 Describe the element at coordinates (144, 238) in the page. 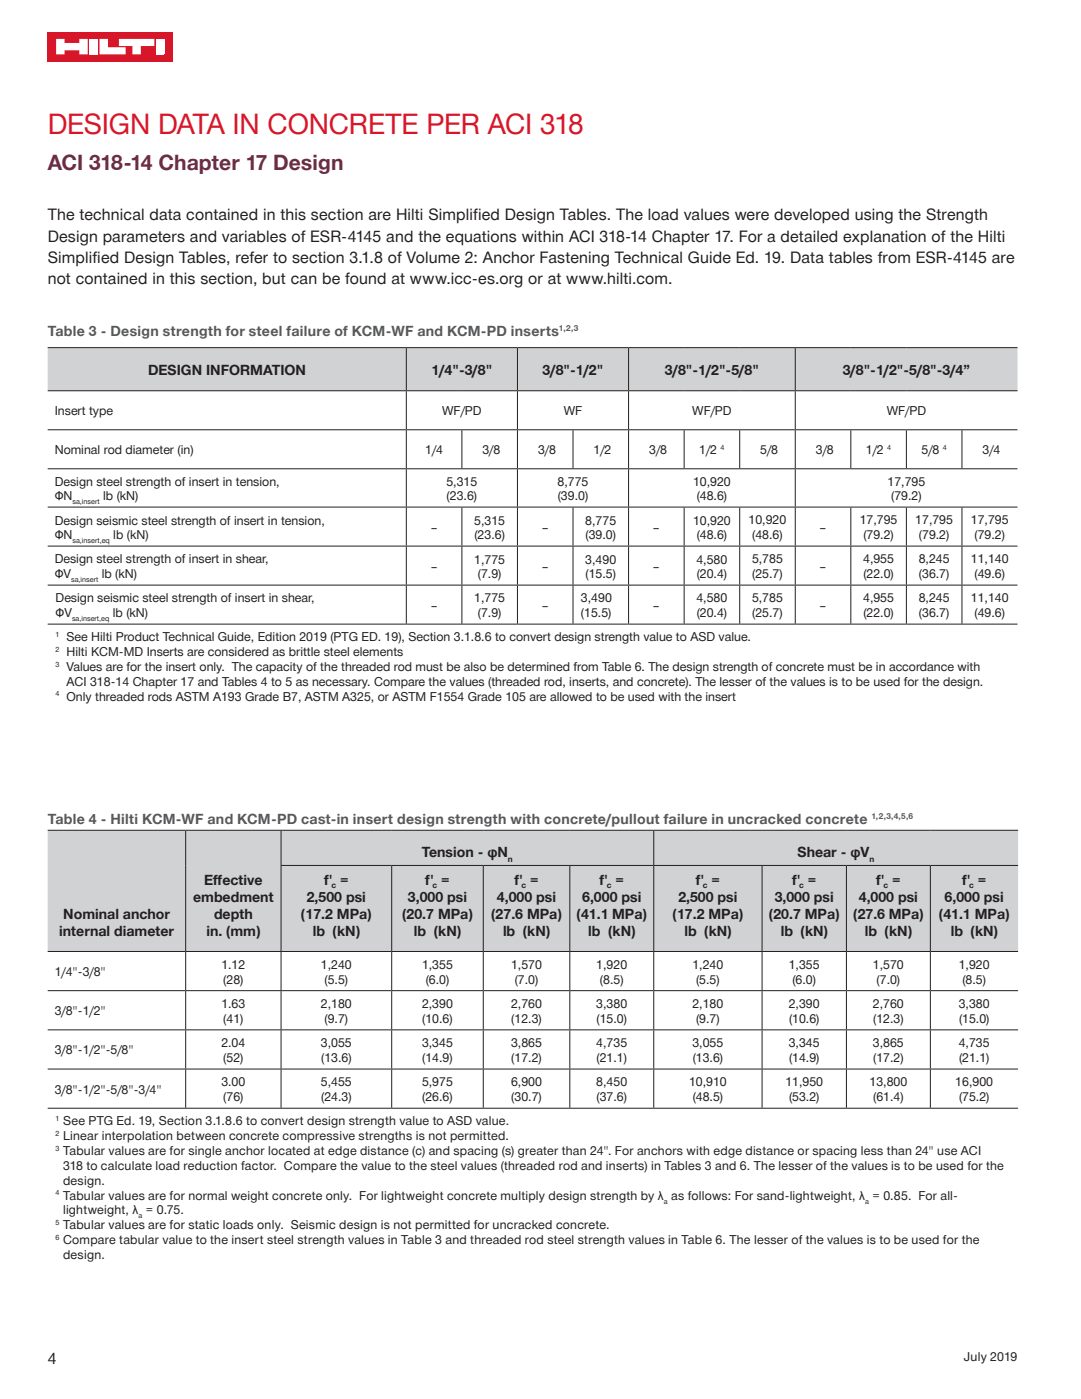

I see `parameters` at that location.
